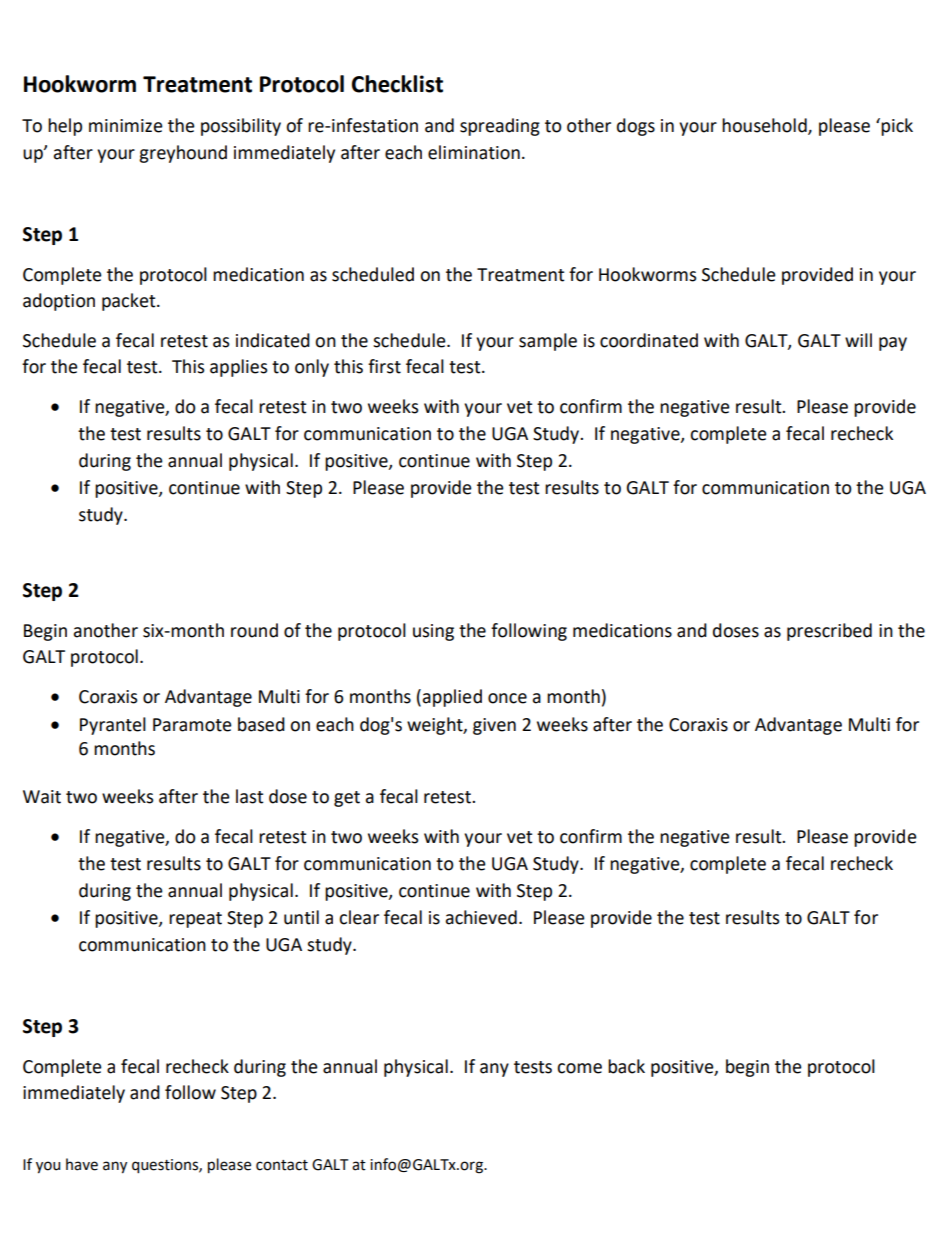 This screenshot has height=1233, width=952. What do you see at coordinates (548, 342) in the screenshot?
I see `sample` at bounding box center [548, 342].
